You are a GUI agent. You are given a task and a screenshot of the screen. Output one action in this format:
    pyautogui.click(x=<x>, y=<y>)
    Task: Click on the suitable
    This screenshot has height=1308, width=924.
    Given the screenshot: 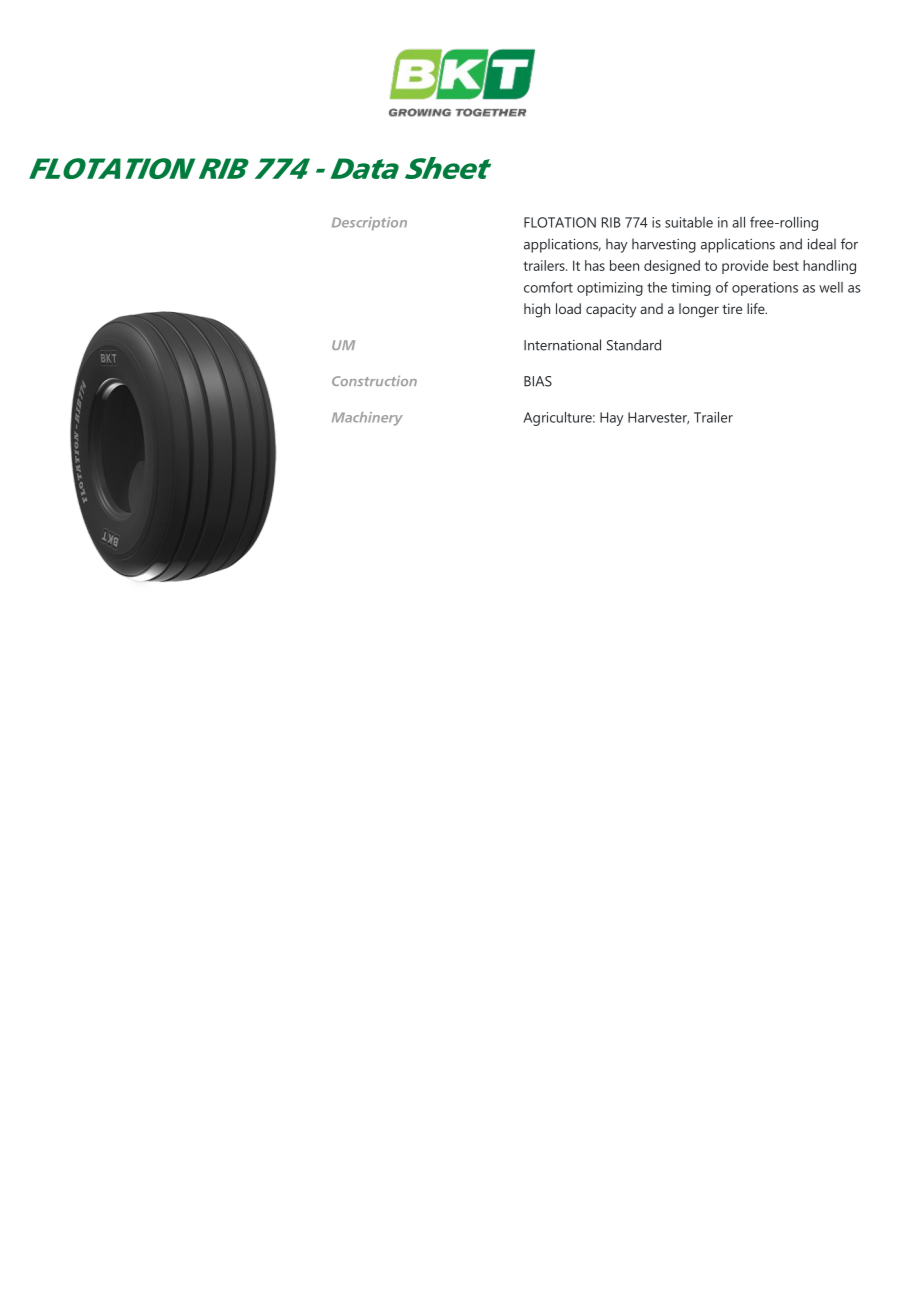 What is the action you would take?
    pyautogui.click(x=689, y=222)
